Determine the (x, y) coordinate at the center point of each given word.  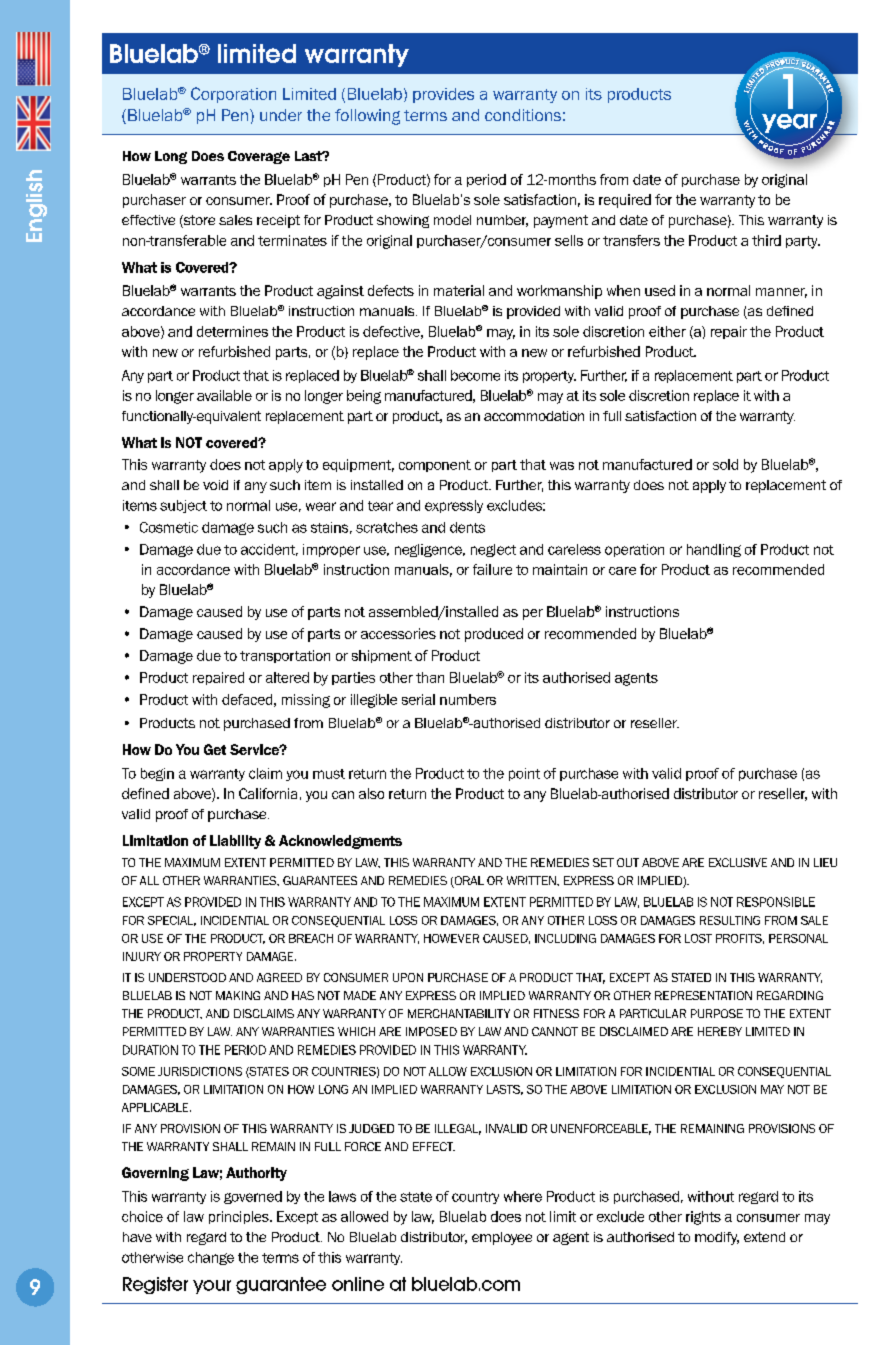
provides (443, 95)
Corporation (233, 95)
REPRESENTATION (703, 995)
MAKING (238, 995)
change (211, 1258)
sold (725, 464)
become (475, 375)
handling (714, 550)
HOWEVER (451, 938)
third (766, 240)
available (224, 395)
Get (215, 749)
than (430, 677)
